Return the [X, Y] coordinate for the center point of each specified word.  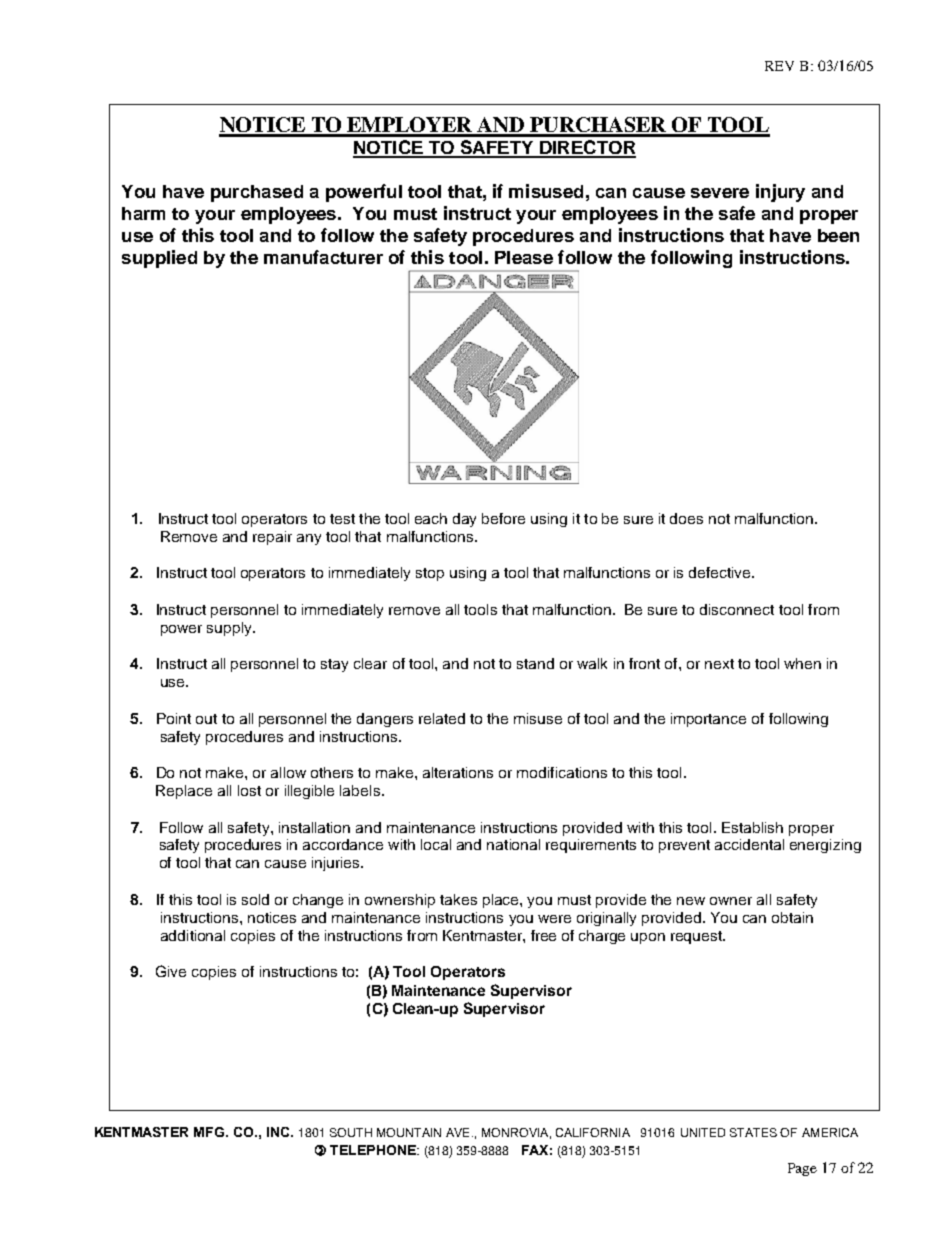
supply [230, 629]
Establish [752, 827]
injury [780, 193]
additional [193, 935]
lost [249, 790]
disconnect [737, 609]
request [698, 937]
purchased [257, 193]
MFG [210, 1132]
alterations [458, 772]
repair [272, 538]
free [543, 935]
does [686, 518]
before [503, 518]
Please [524, 257]
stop [430, 574]
